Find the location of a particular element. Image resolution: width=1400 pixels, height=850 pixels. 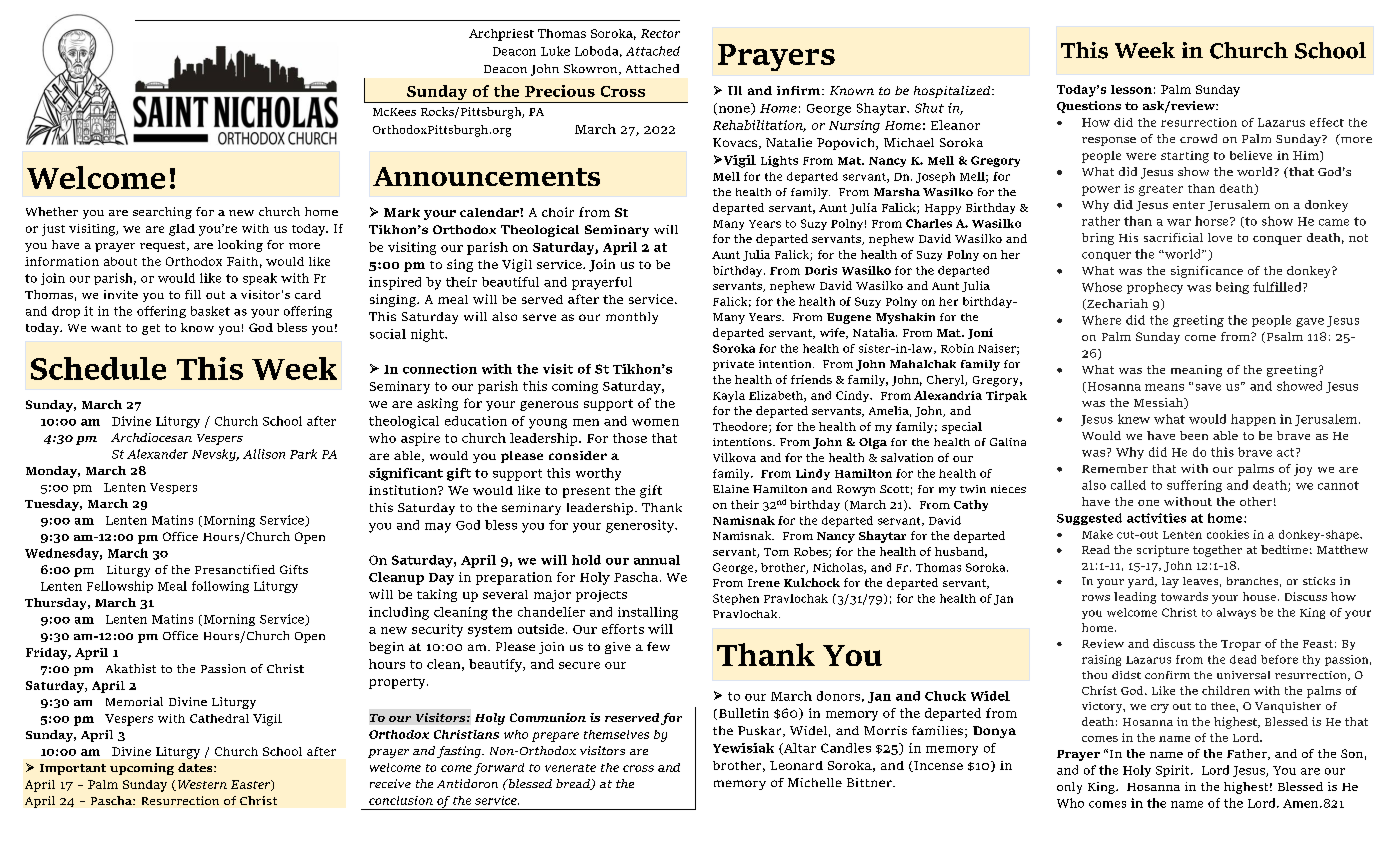

Luke is located at coordinates (555, 51).
